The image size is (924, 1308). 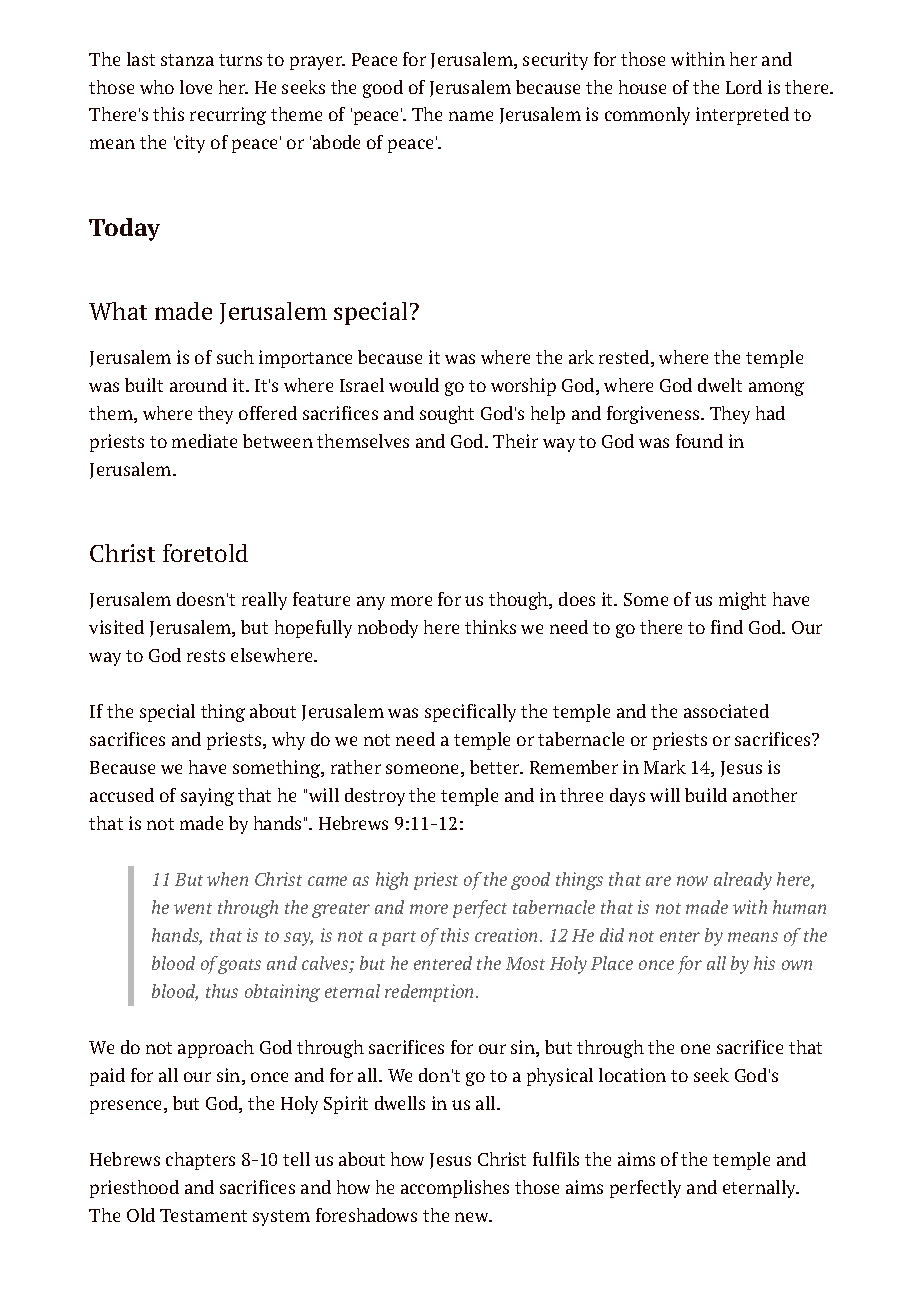 I want to click on rests, so click(x=206, y=656).
